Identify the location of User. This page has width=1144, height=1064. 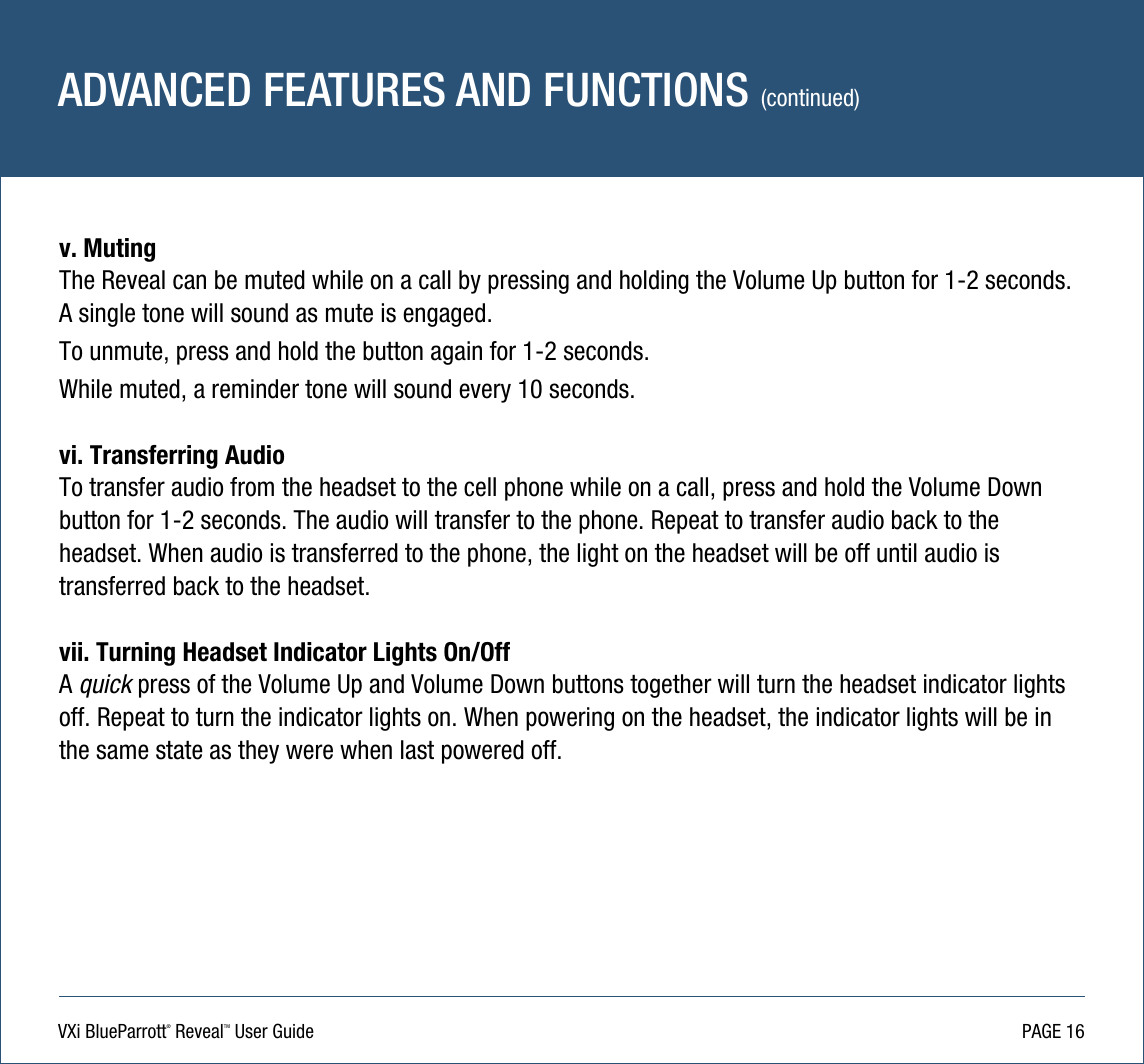
(251, 1031).
